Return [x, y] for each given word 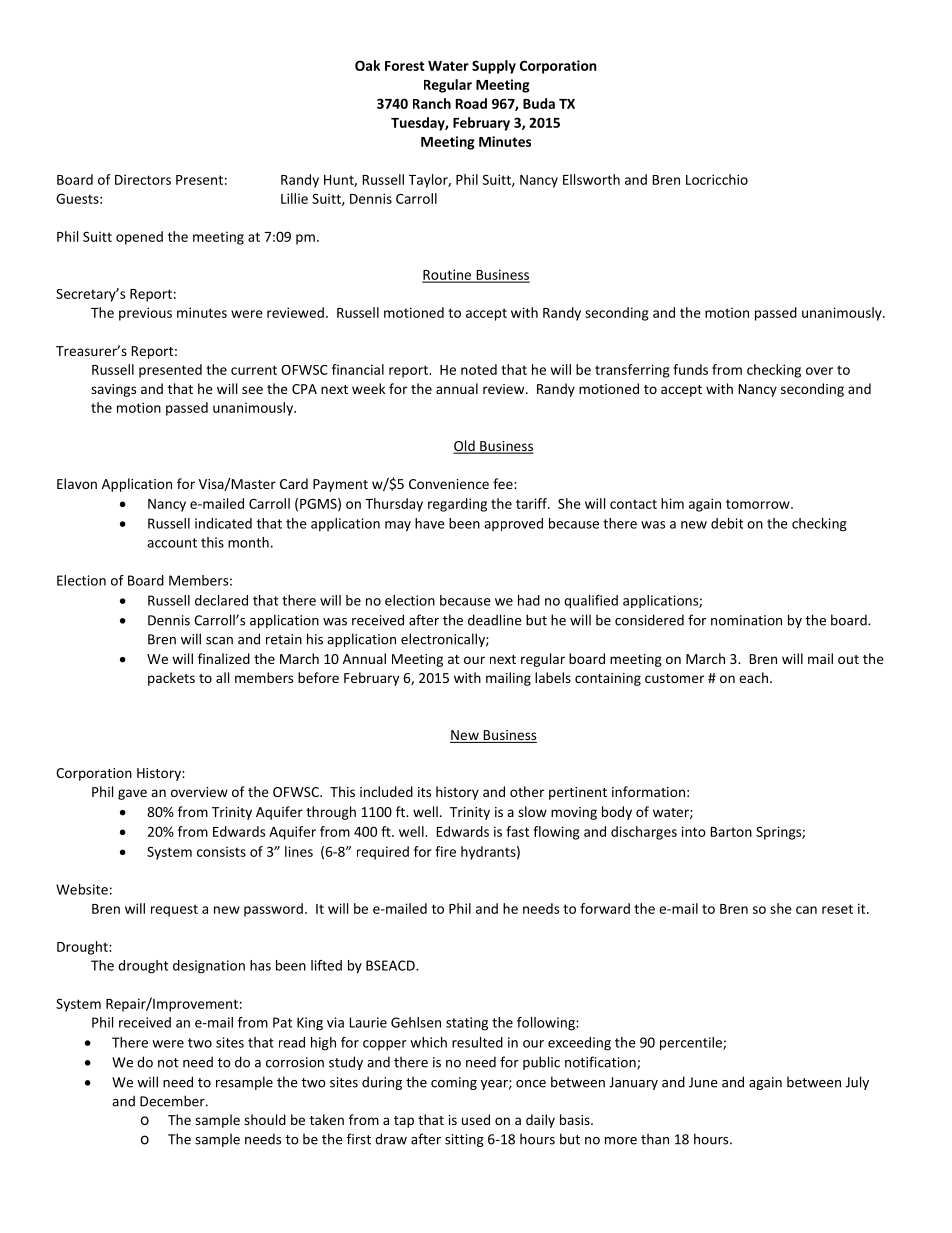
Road [471, 103]
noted [479, 369]
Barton [731, 832]
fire [445, 851]
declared [221, 600]
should [265, 1119]
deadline [494, 620]
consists [221, 851]
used [476, 1119]
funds [690, 369]
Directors [143, 179]
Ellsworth [591, 179]
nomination [746, 620]
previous [145, 314]
